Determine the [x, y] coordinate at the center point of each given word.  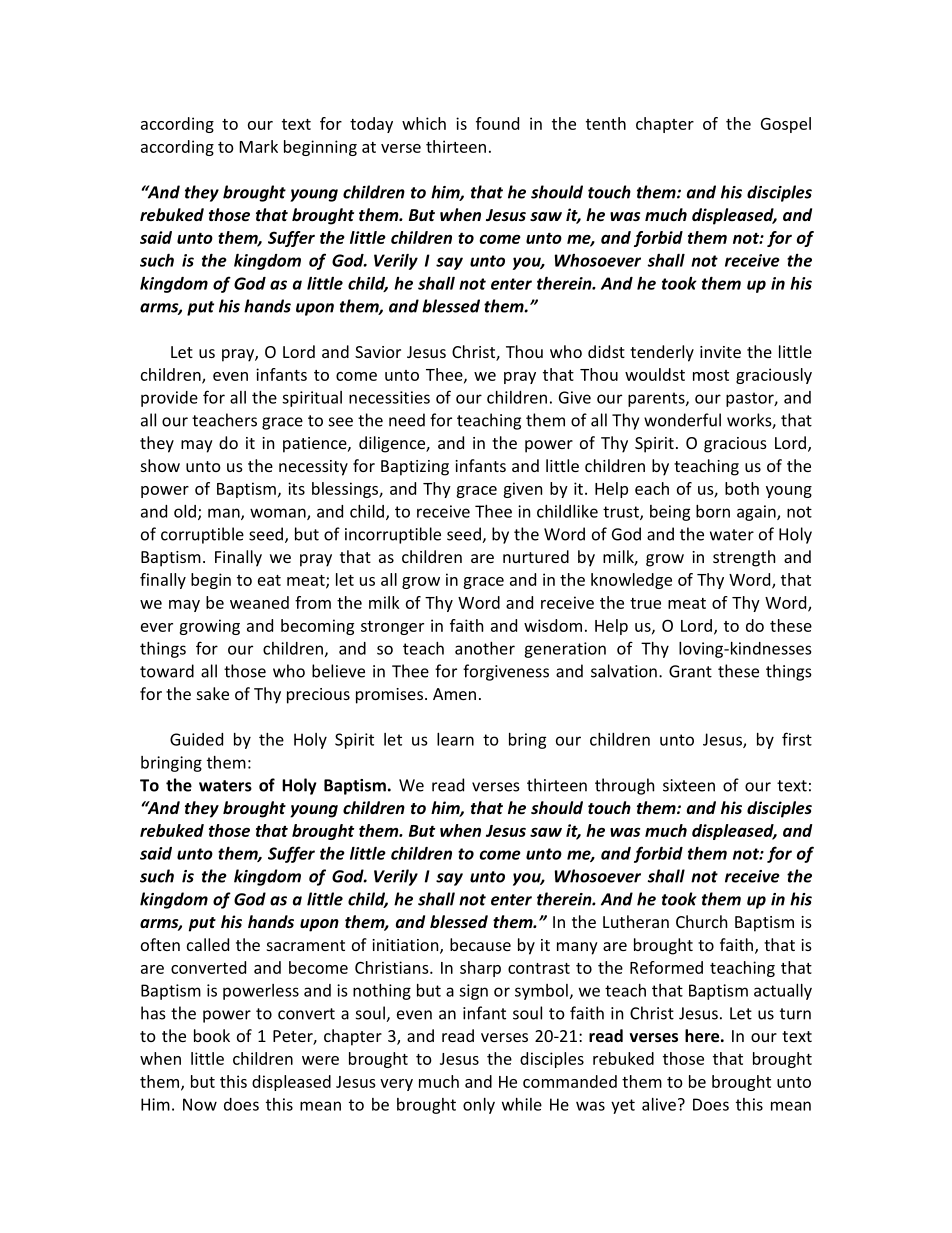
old [185, 511]
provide [169, 399]
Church [701, 921]
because [480, 944]
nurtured [536, 556]
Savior [378, 352]
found [497, 123]
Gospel [786, 125]
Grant [690, 671]
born [713, 511]
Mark [259, 146]
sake [213, 693]
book [212, 1035]
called [208, 944]
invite [720, 352]
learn [455, 739]
